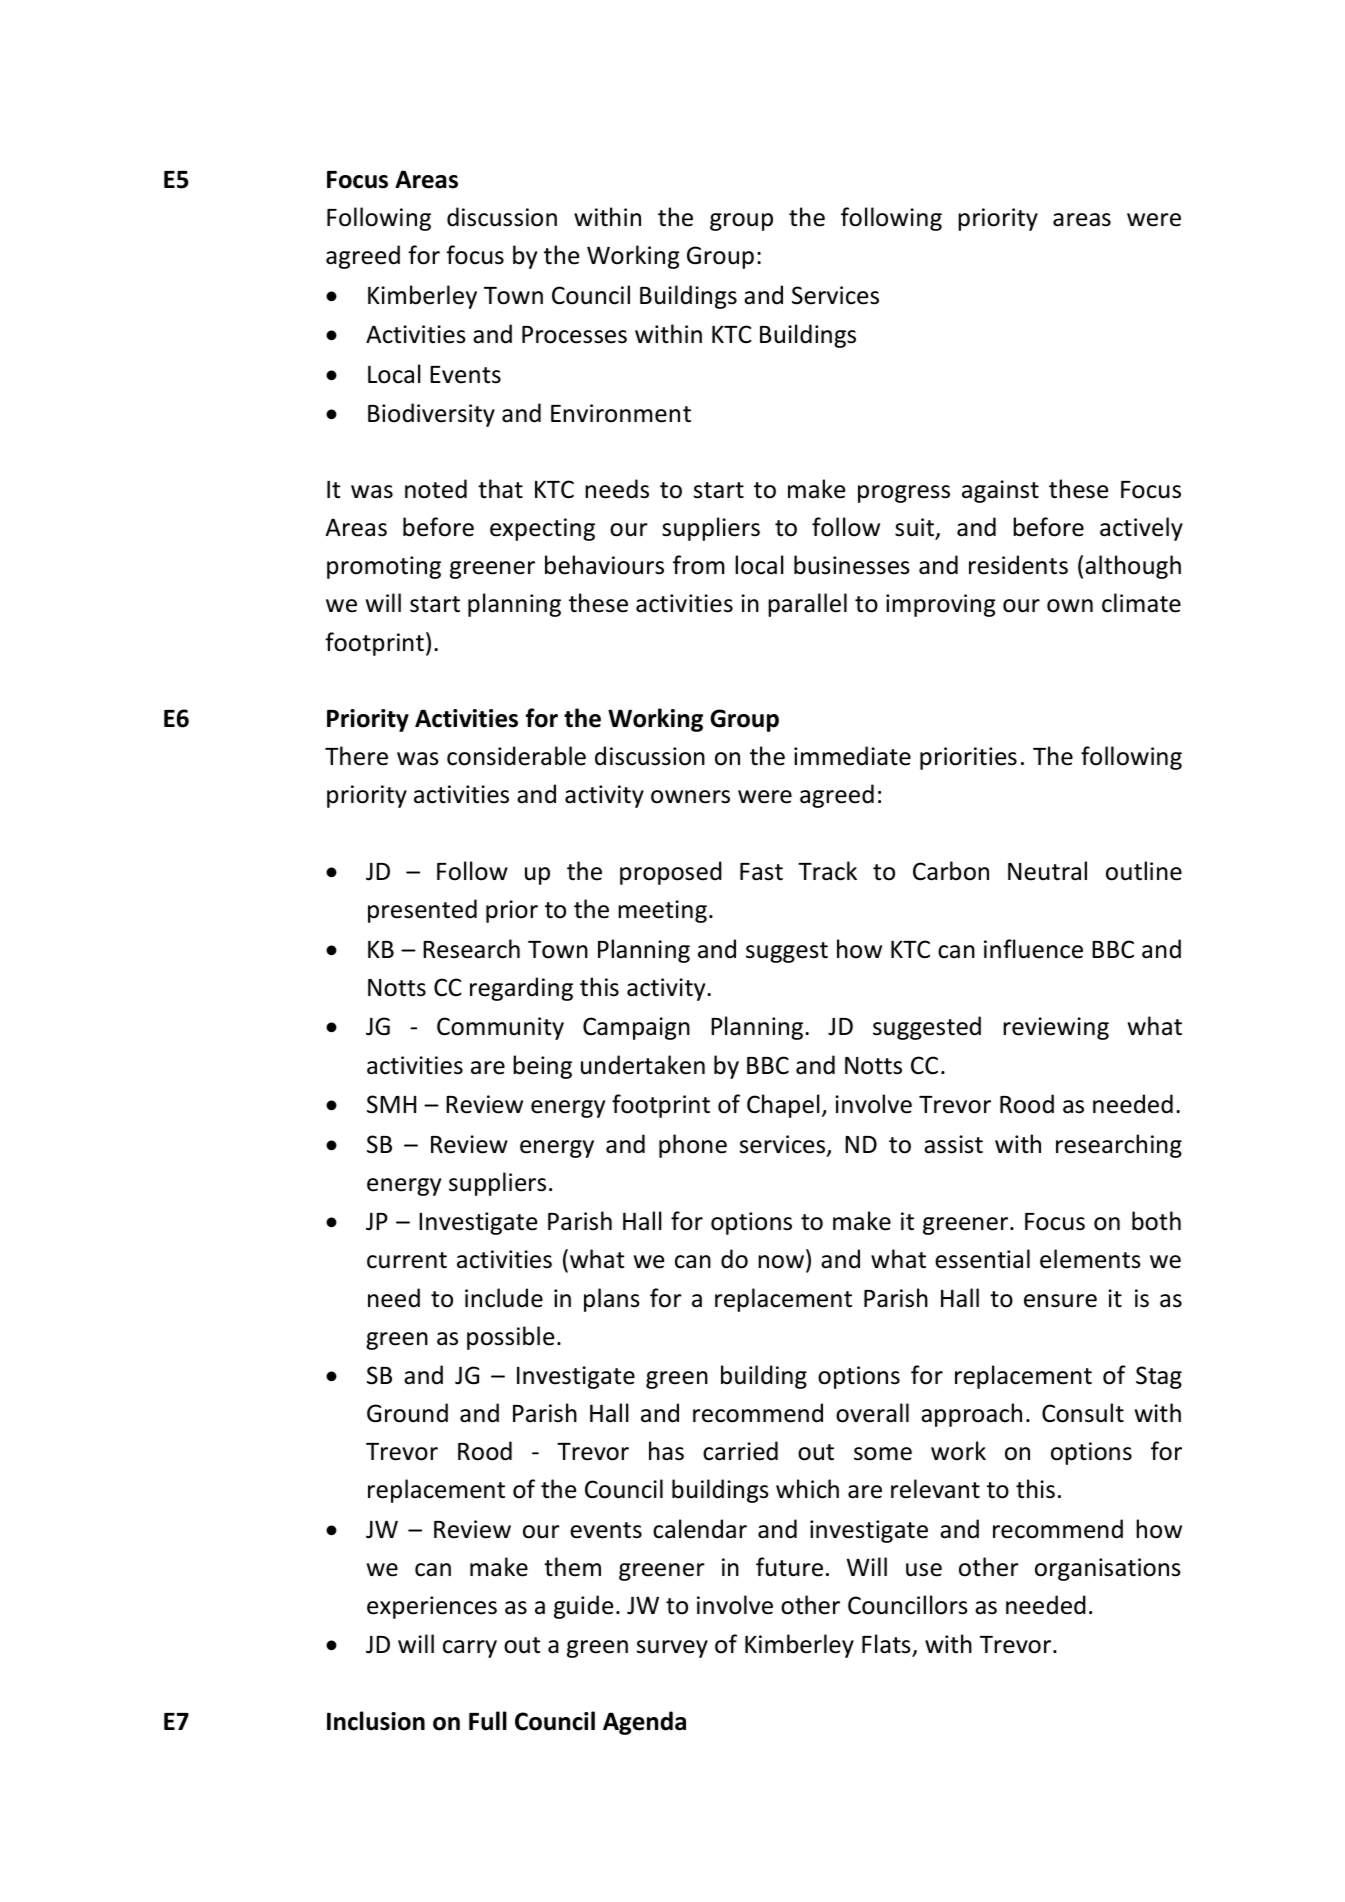  I want to click on survey, so click(672, 1649).
